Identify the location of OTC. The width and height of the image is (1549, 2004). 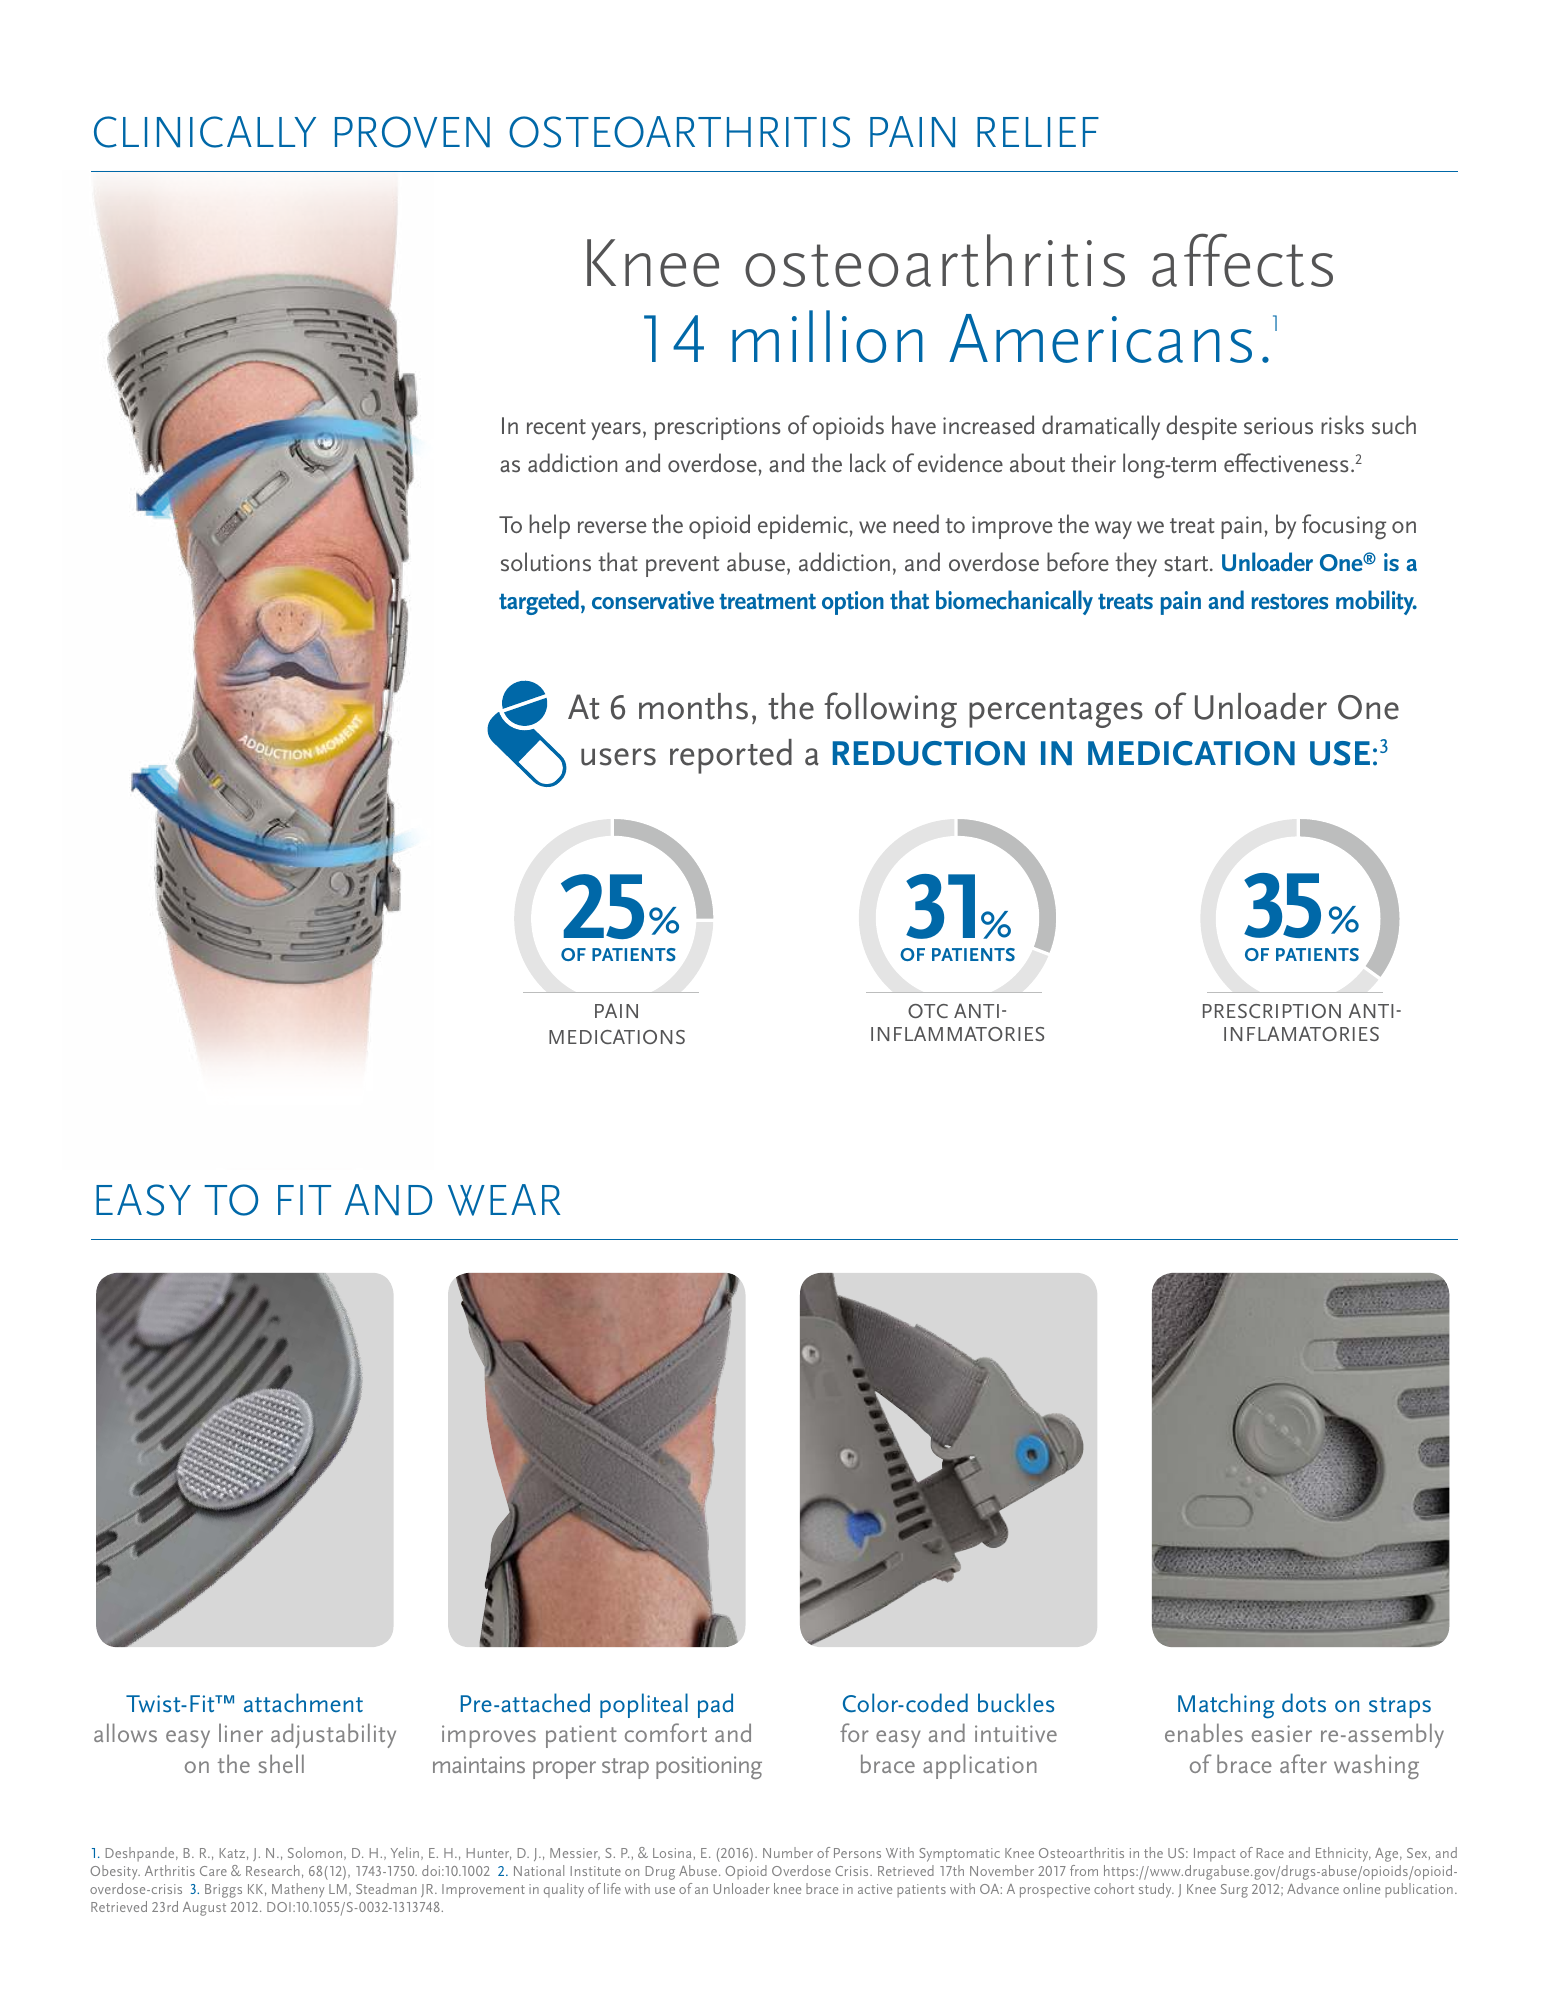
(928, 1011).
